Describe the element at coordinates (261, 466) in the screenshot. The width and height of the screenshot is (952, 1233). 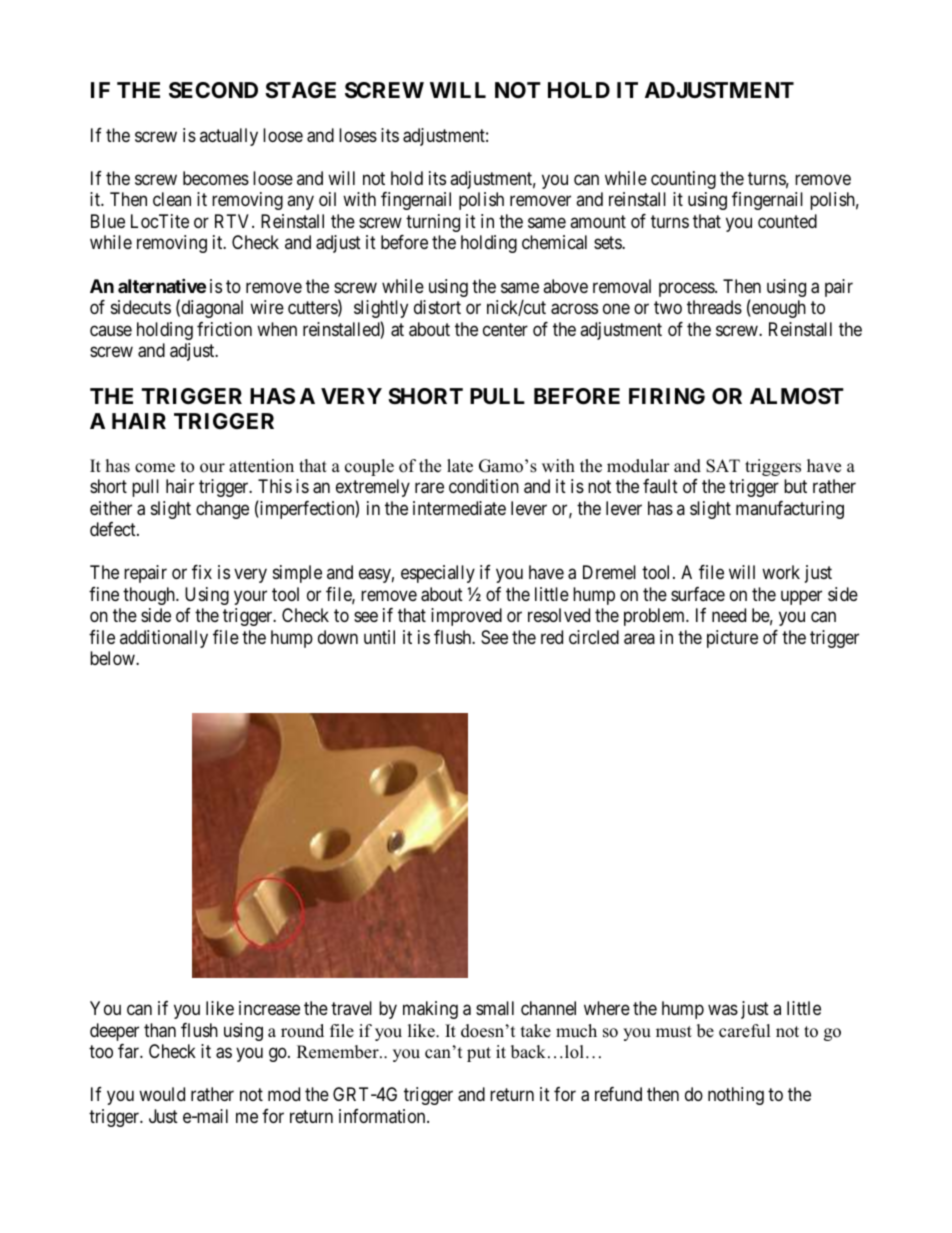
I see `attention` at that location.
